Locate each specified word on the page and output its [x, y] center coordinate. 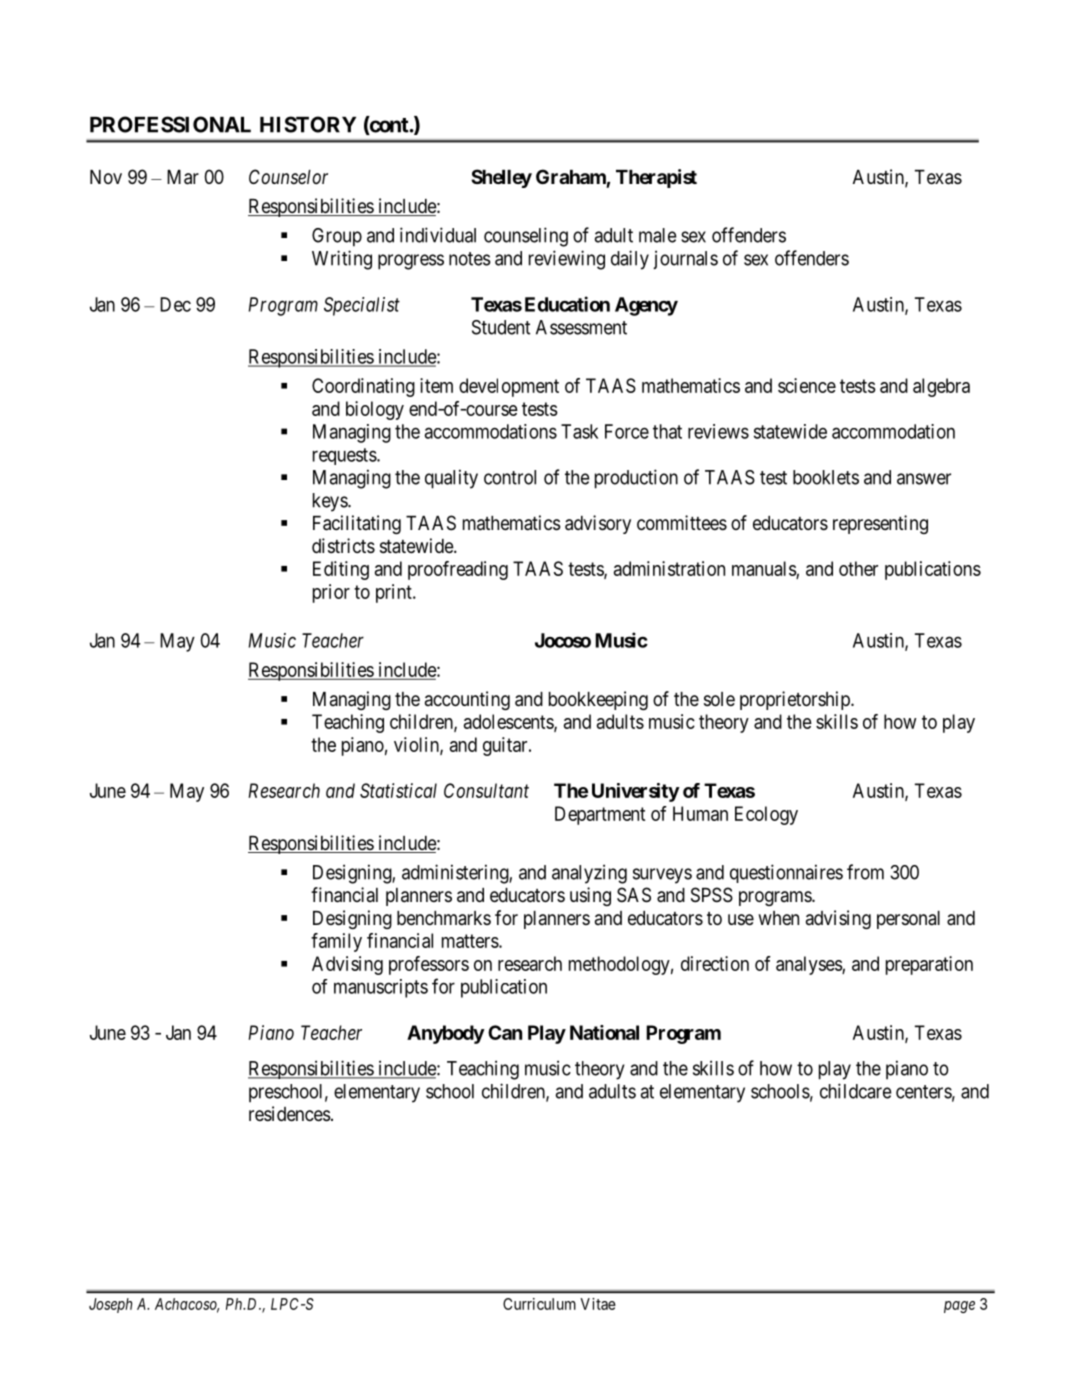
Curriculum [539, 1304]
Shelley [501, 178]
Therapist [656, 178]
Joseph [110, 1305]
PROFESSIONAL [170, 124]
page [959, 1307]
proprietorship [796, 700]
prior [331, 593]
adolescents [509, 722]
